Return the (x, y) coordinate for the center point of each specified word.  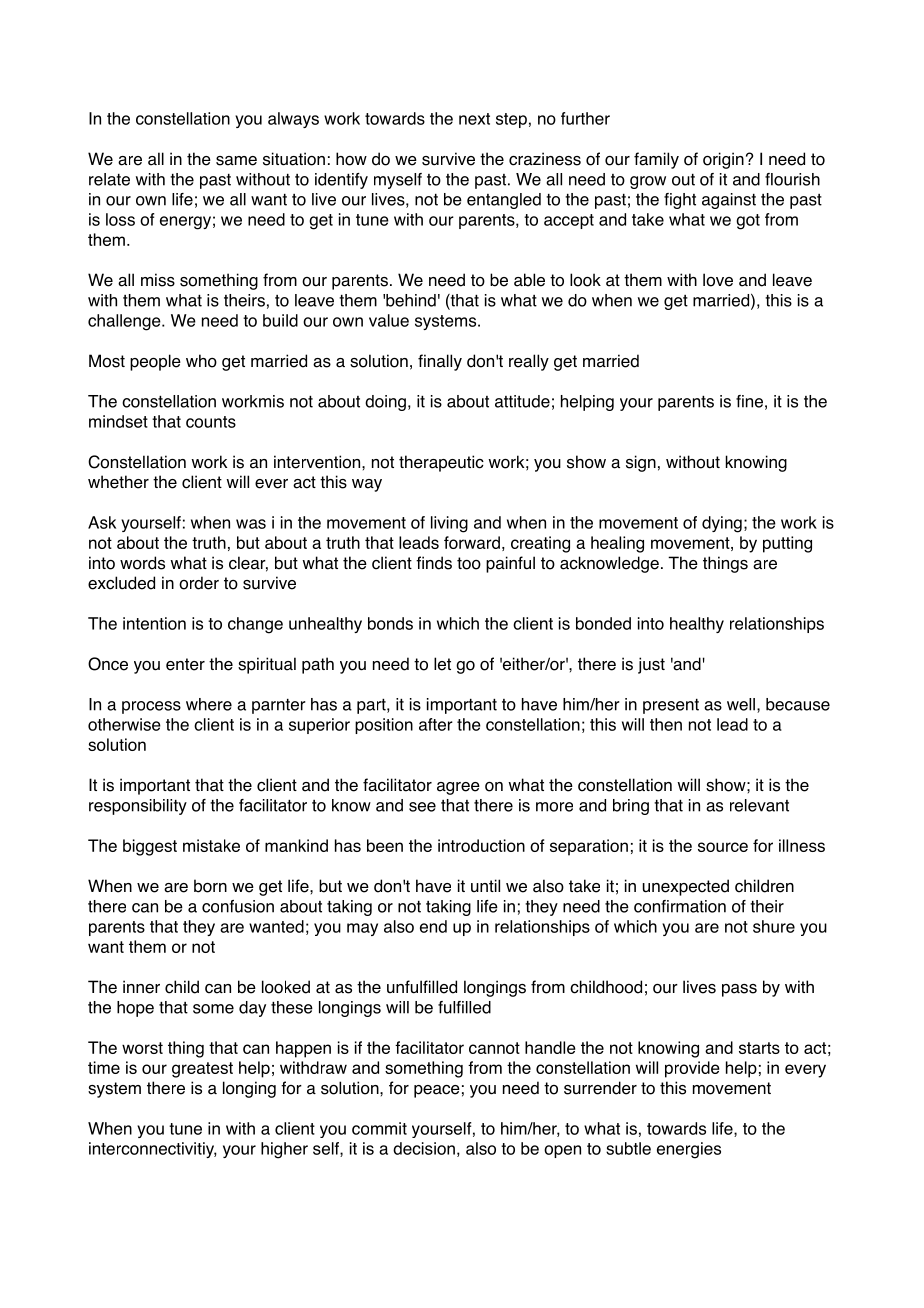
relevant (759, 805)
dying (722, 524)
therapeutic (441, 463)
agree (458, 788)
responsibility (138, 807)
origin (723, 160)
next (474, 119)
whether (118, 482)
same (236, 161)
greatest (202, 1070)
